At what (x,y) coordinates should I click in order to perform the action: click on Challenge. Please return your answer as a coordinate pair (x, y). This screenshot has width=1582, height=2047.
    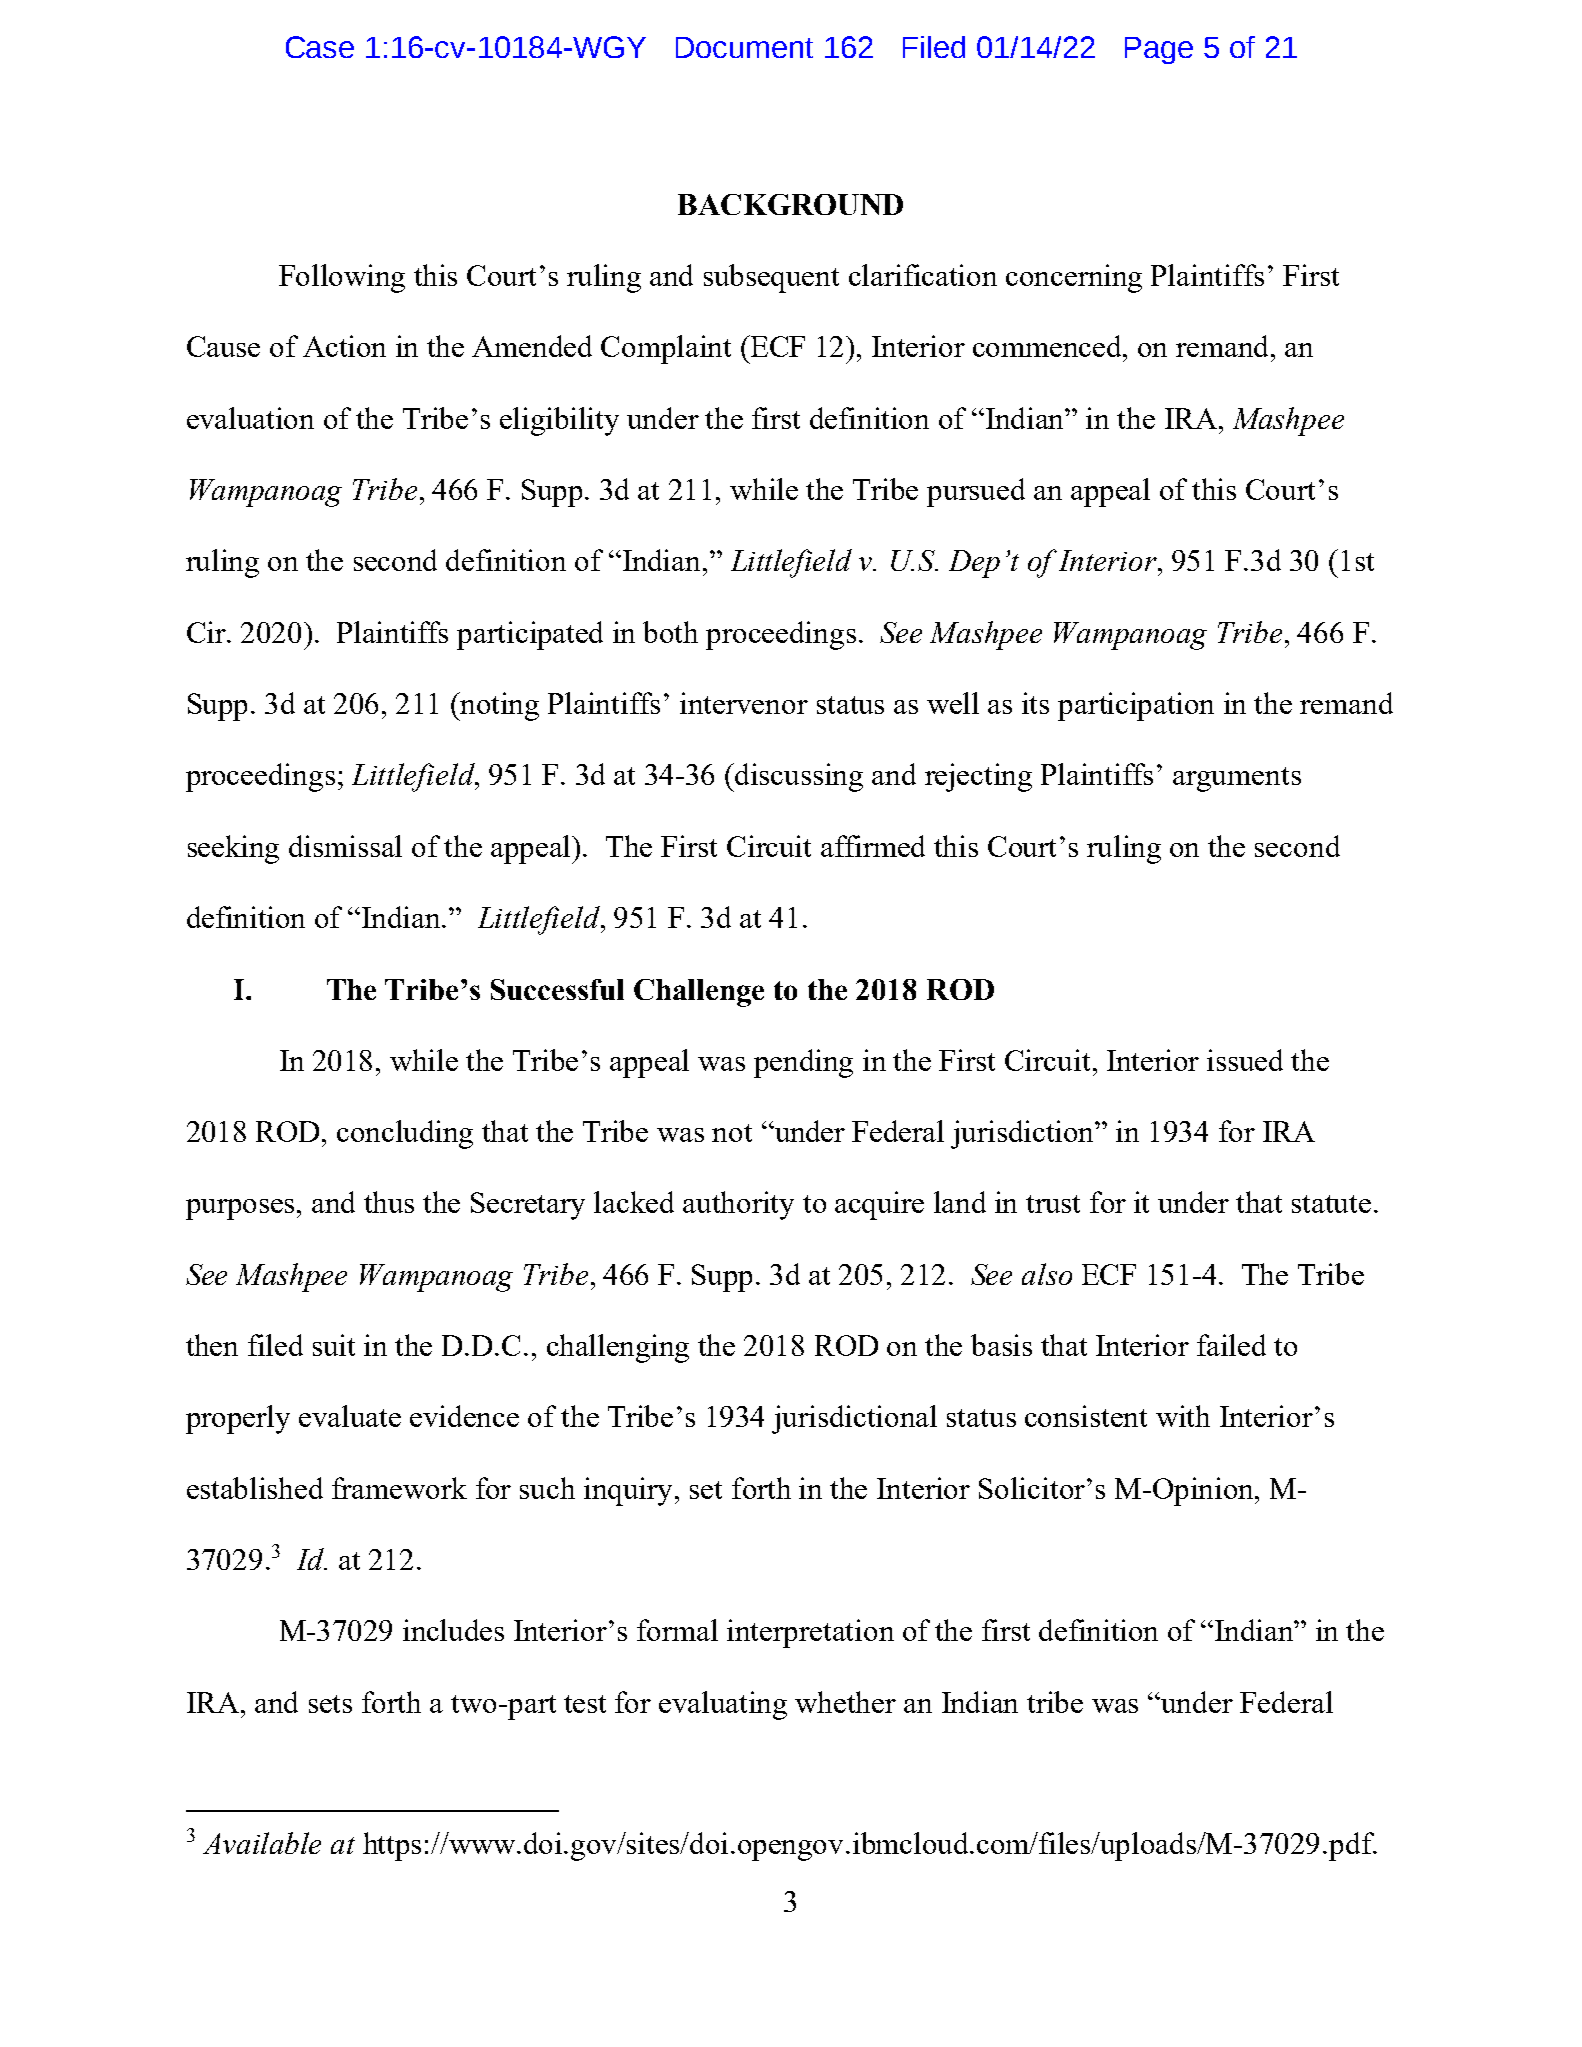
    Looking at the image, I should click on (699, 993).
